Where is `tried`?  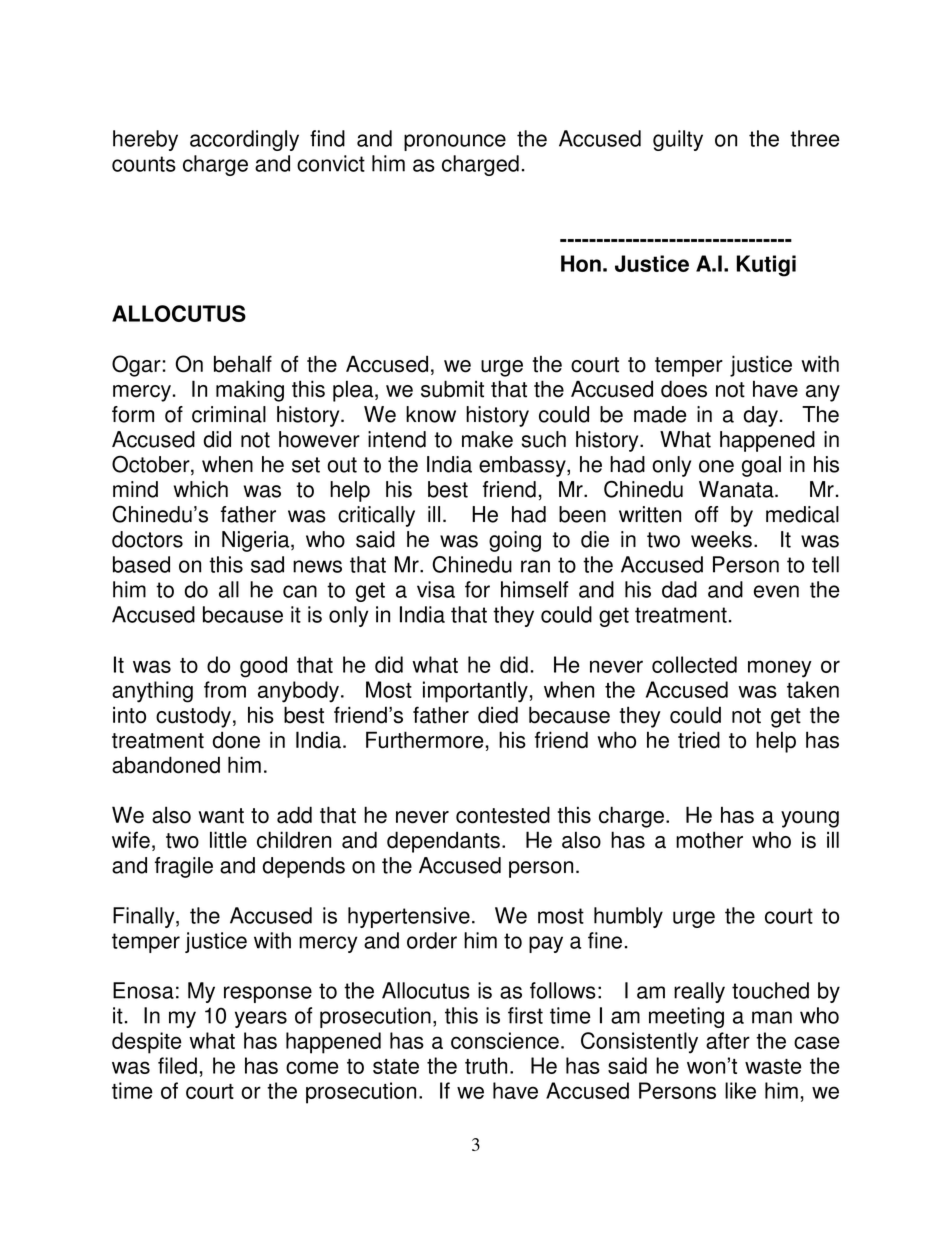
tried is located at coordinates (699, 740).
